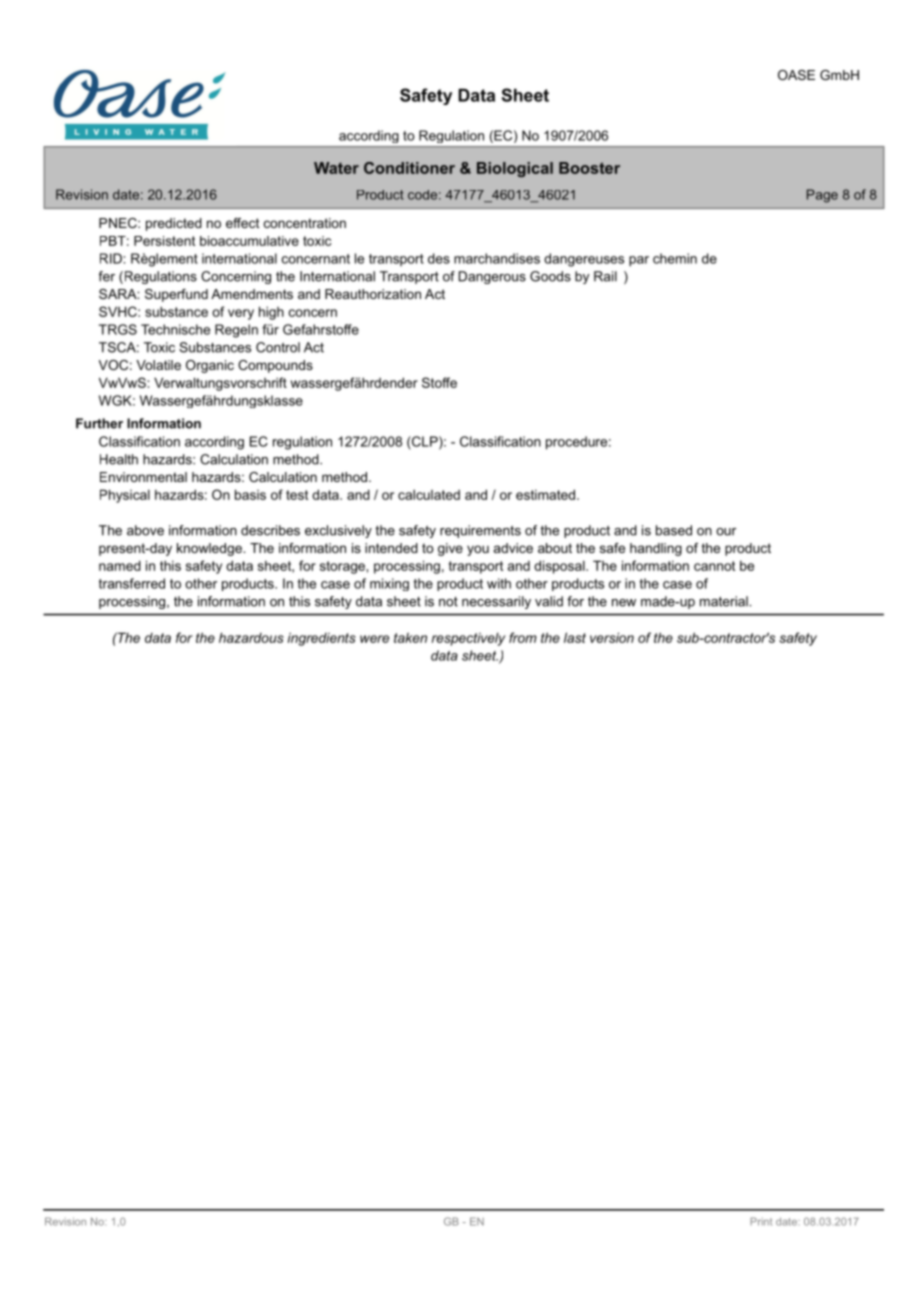 The image size is (924, 1310). What do you see at coordinates (796, 75) in the screenshot?
I see `OASE` at bounding box center [796, 75].
